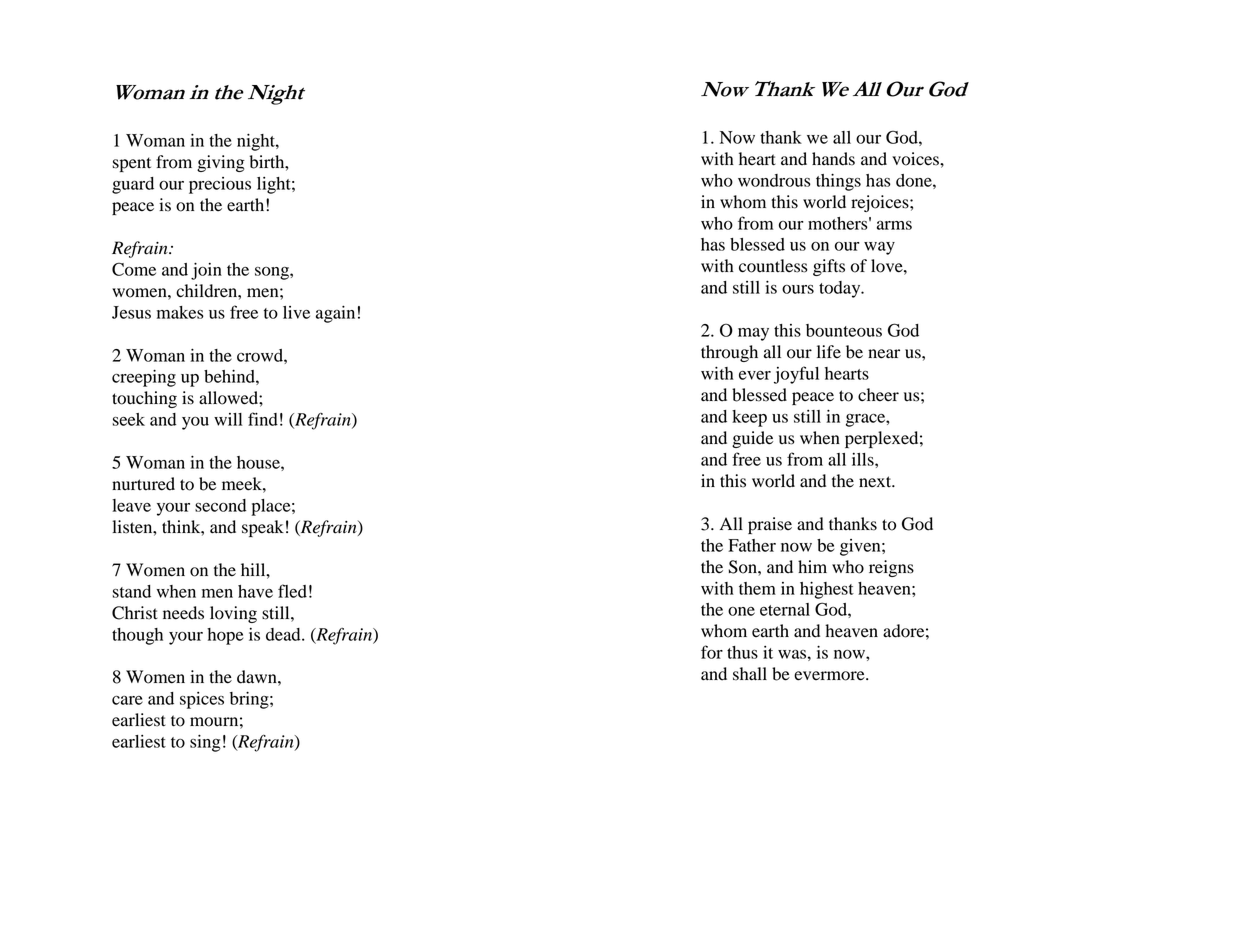  Describe the element at coordinates (220, 185) in the screenshot. I see `precious` at that location.
